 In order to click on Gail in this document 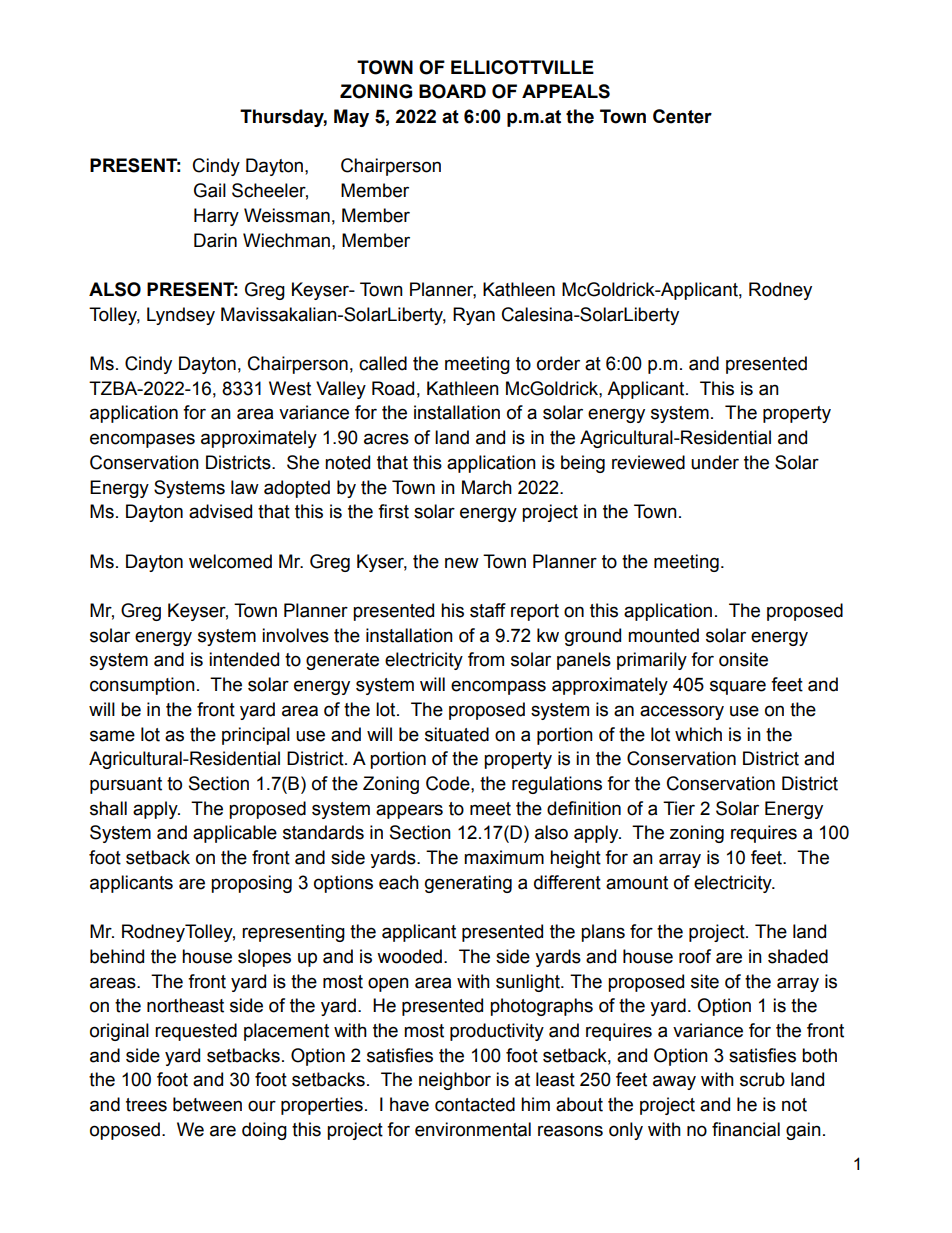, I will do `click(210, 190)`.
